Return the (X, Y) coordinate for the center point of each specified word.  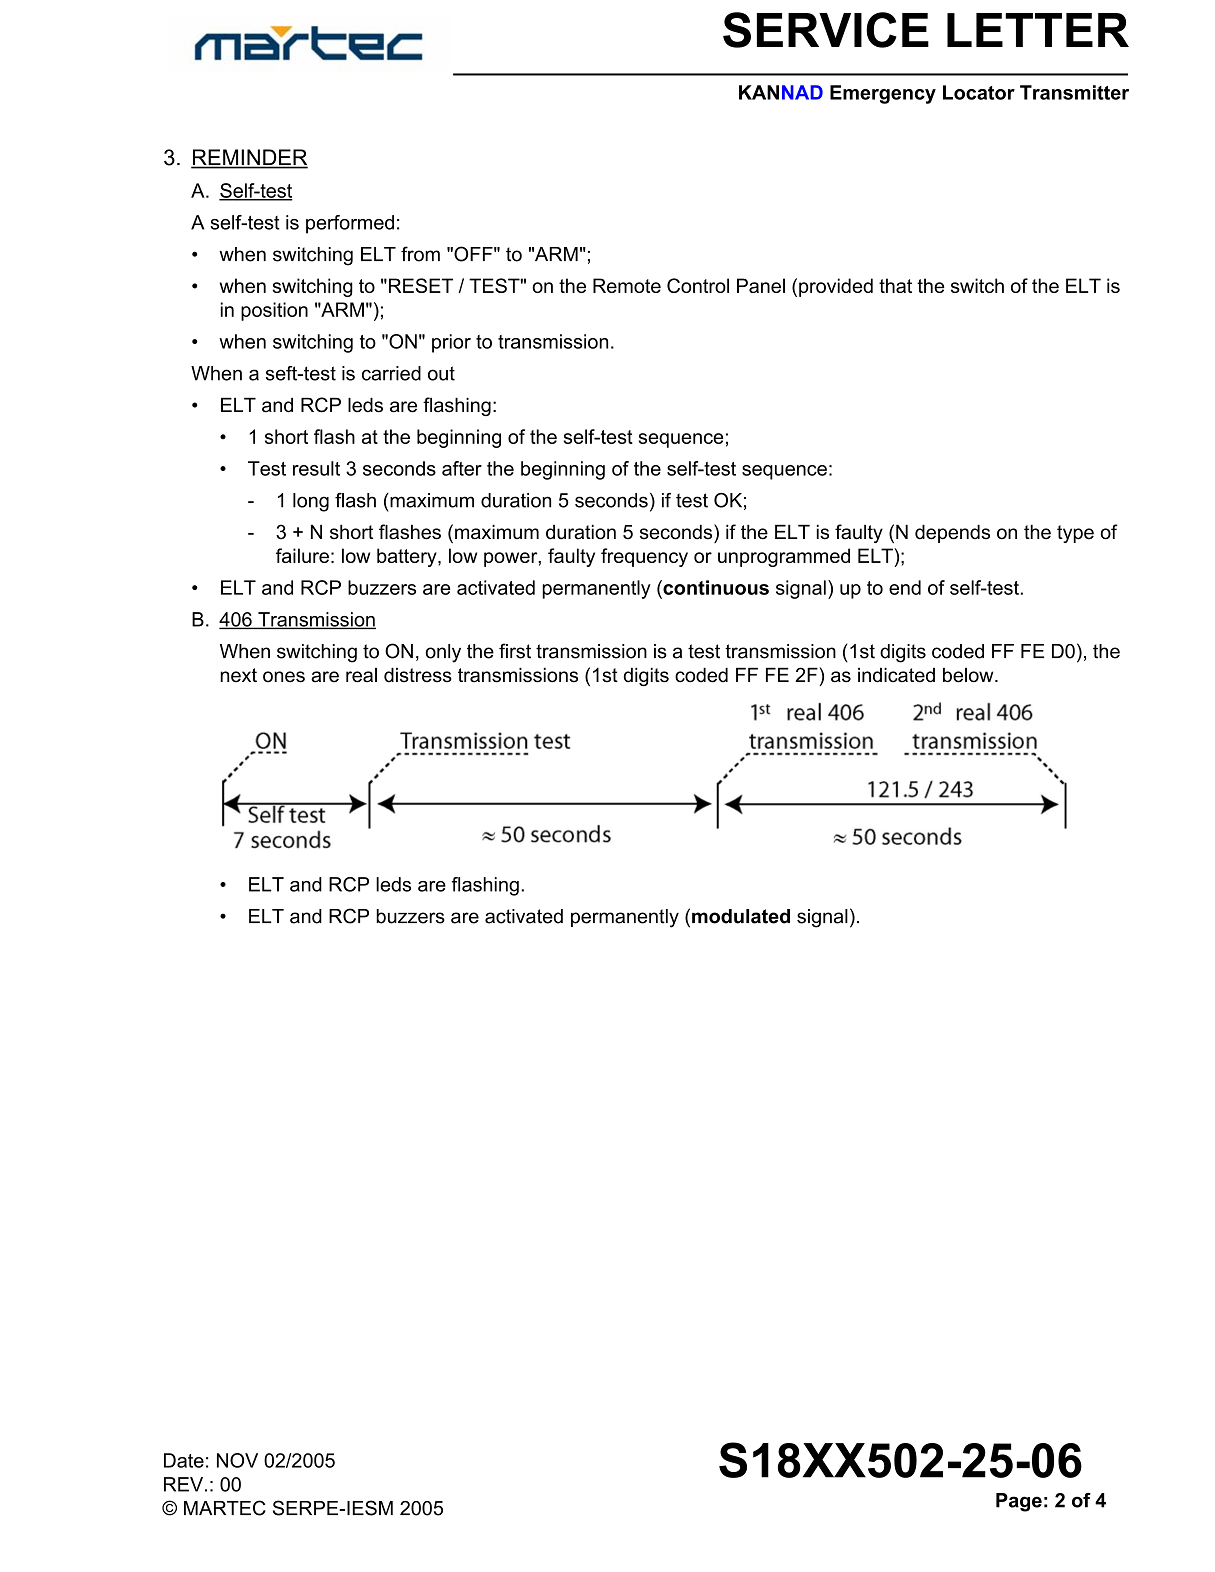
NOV (237, 1460)
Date (184, 1460)
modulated (741, 916)
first (515, 651)
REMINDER (249, 158)
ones (284, 677)
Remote (627, 285)
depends (952, 533)
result (316, 468)
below (969, 675)
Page (1019, 1502)
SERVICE (826, 30)
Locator (979, 92)
